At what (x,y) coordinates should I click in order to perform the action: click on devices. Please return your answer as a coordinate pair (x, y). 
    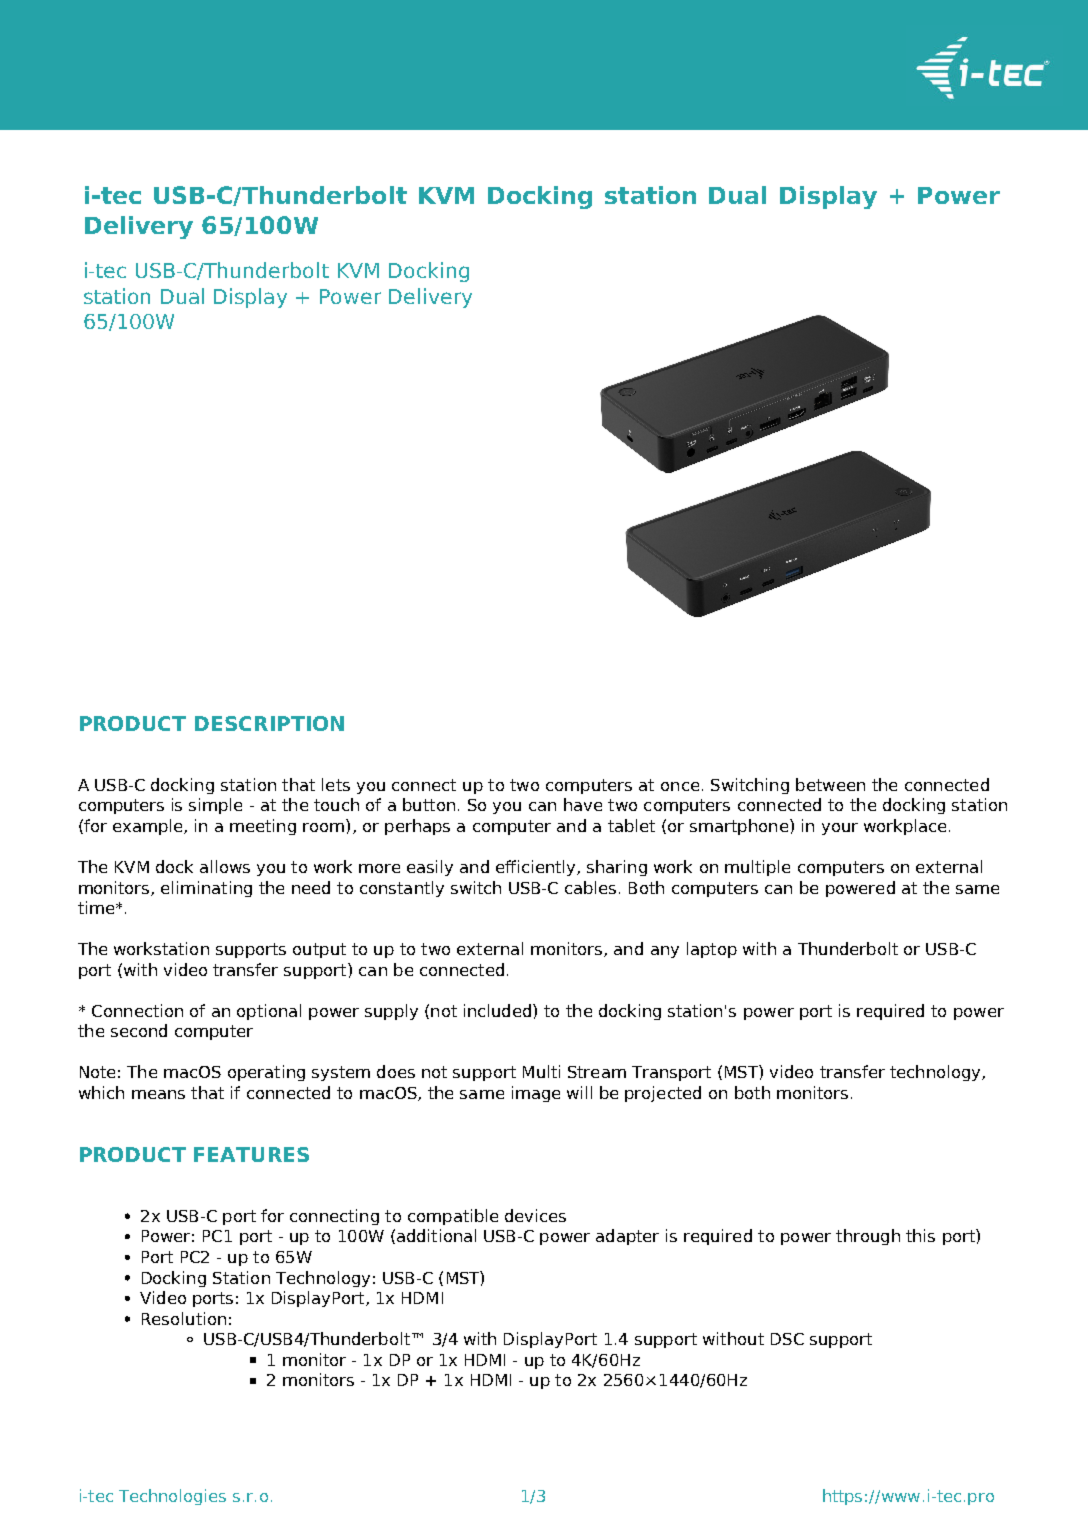
    Looking at the image, I should click on (535, 1215).
